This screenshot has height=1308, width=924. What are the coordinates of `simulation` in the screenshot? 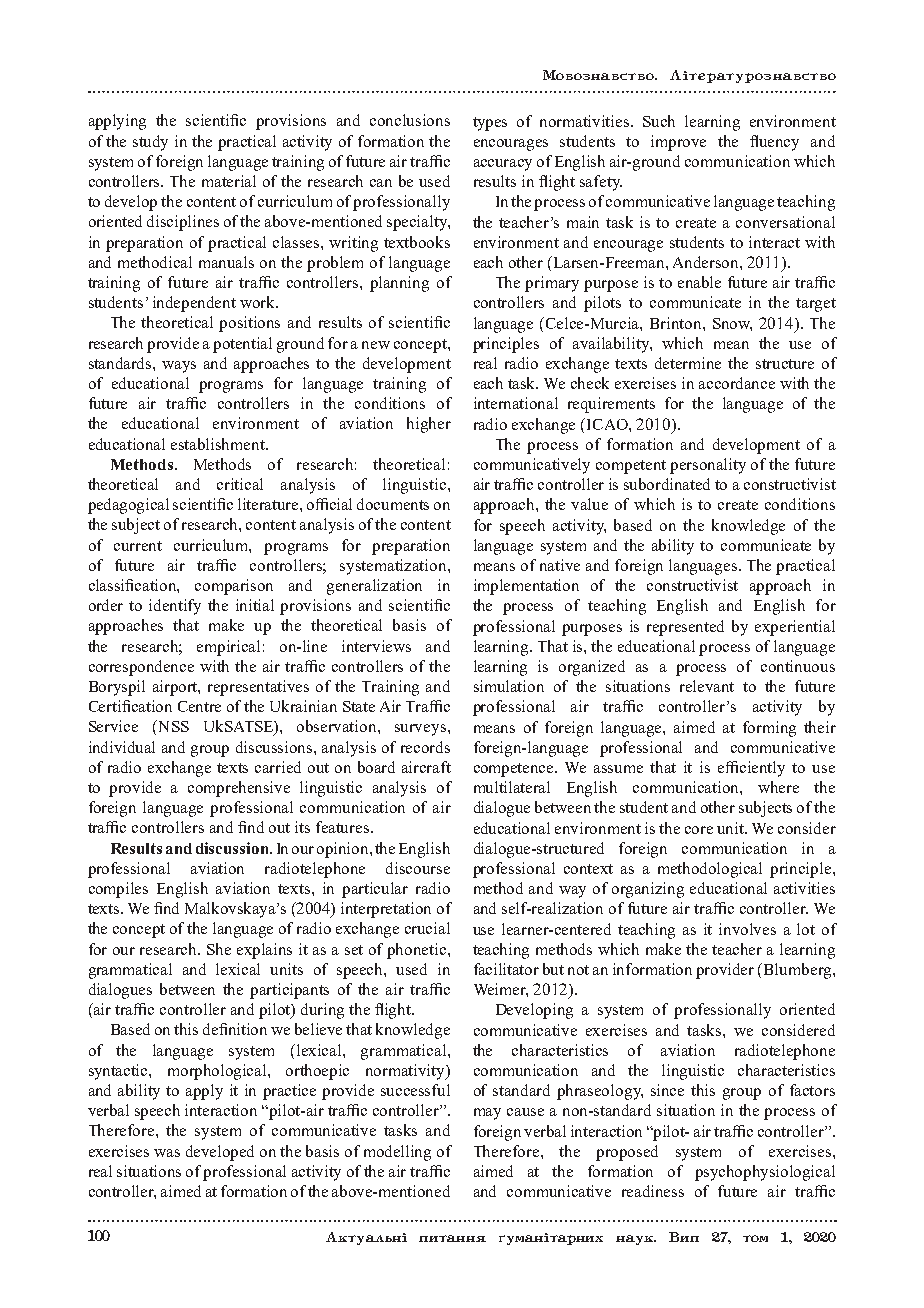 It's located at (509, 686).
